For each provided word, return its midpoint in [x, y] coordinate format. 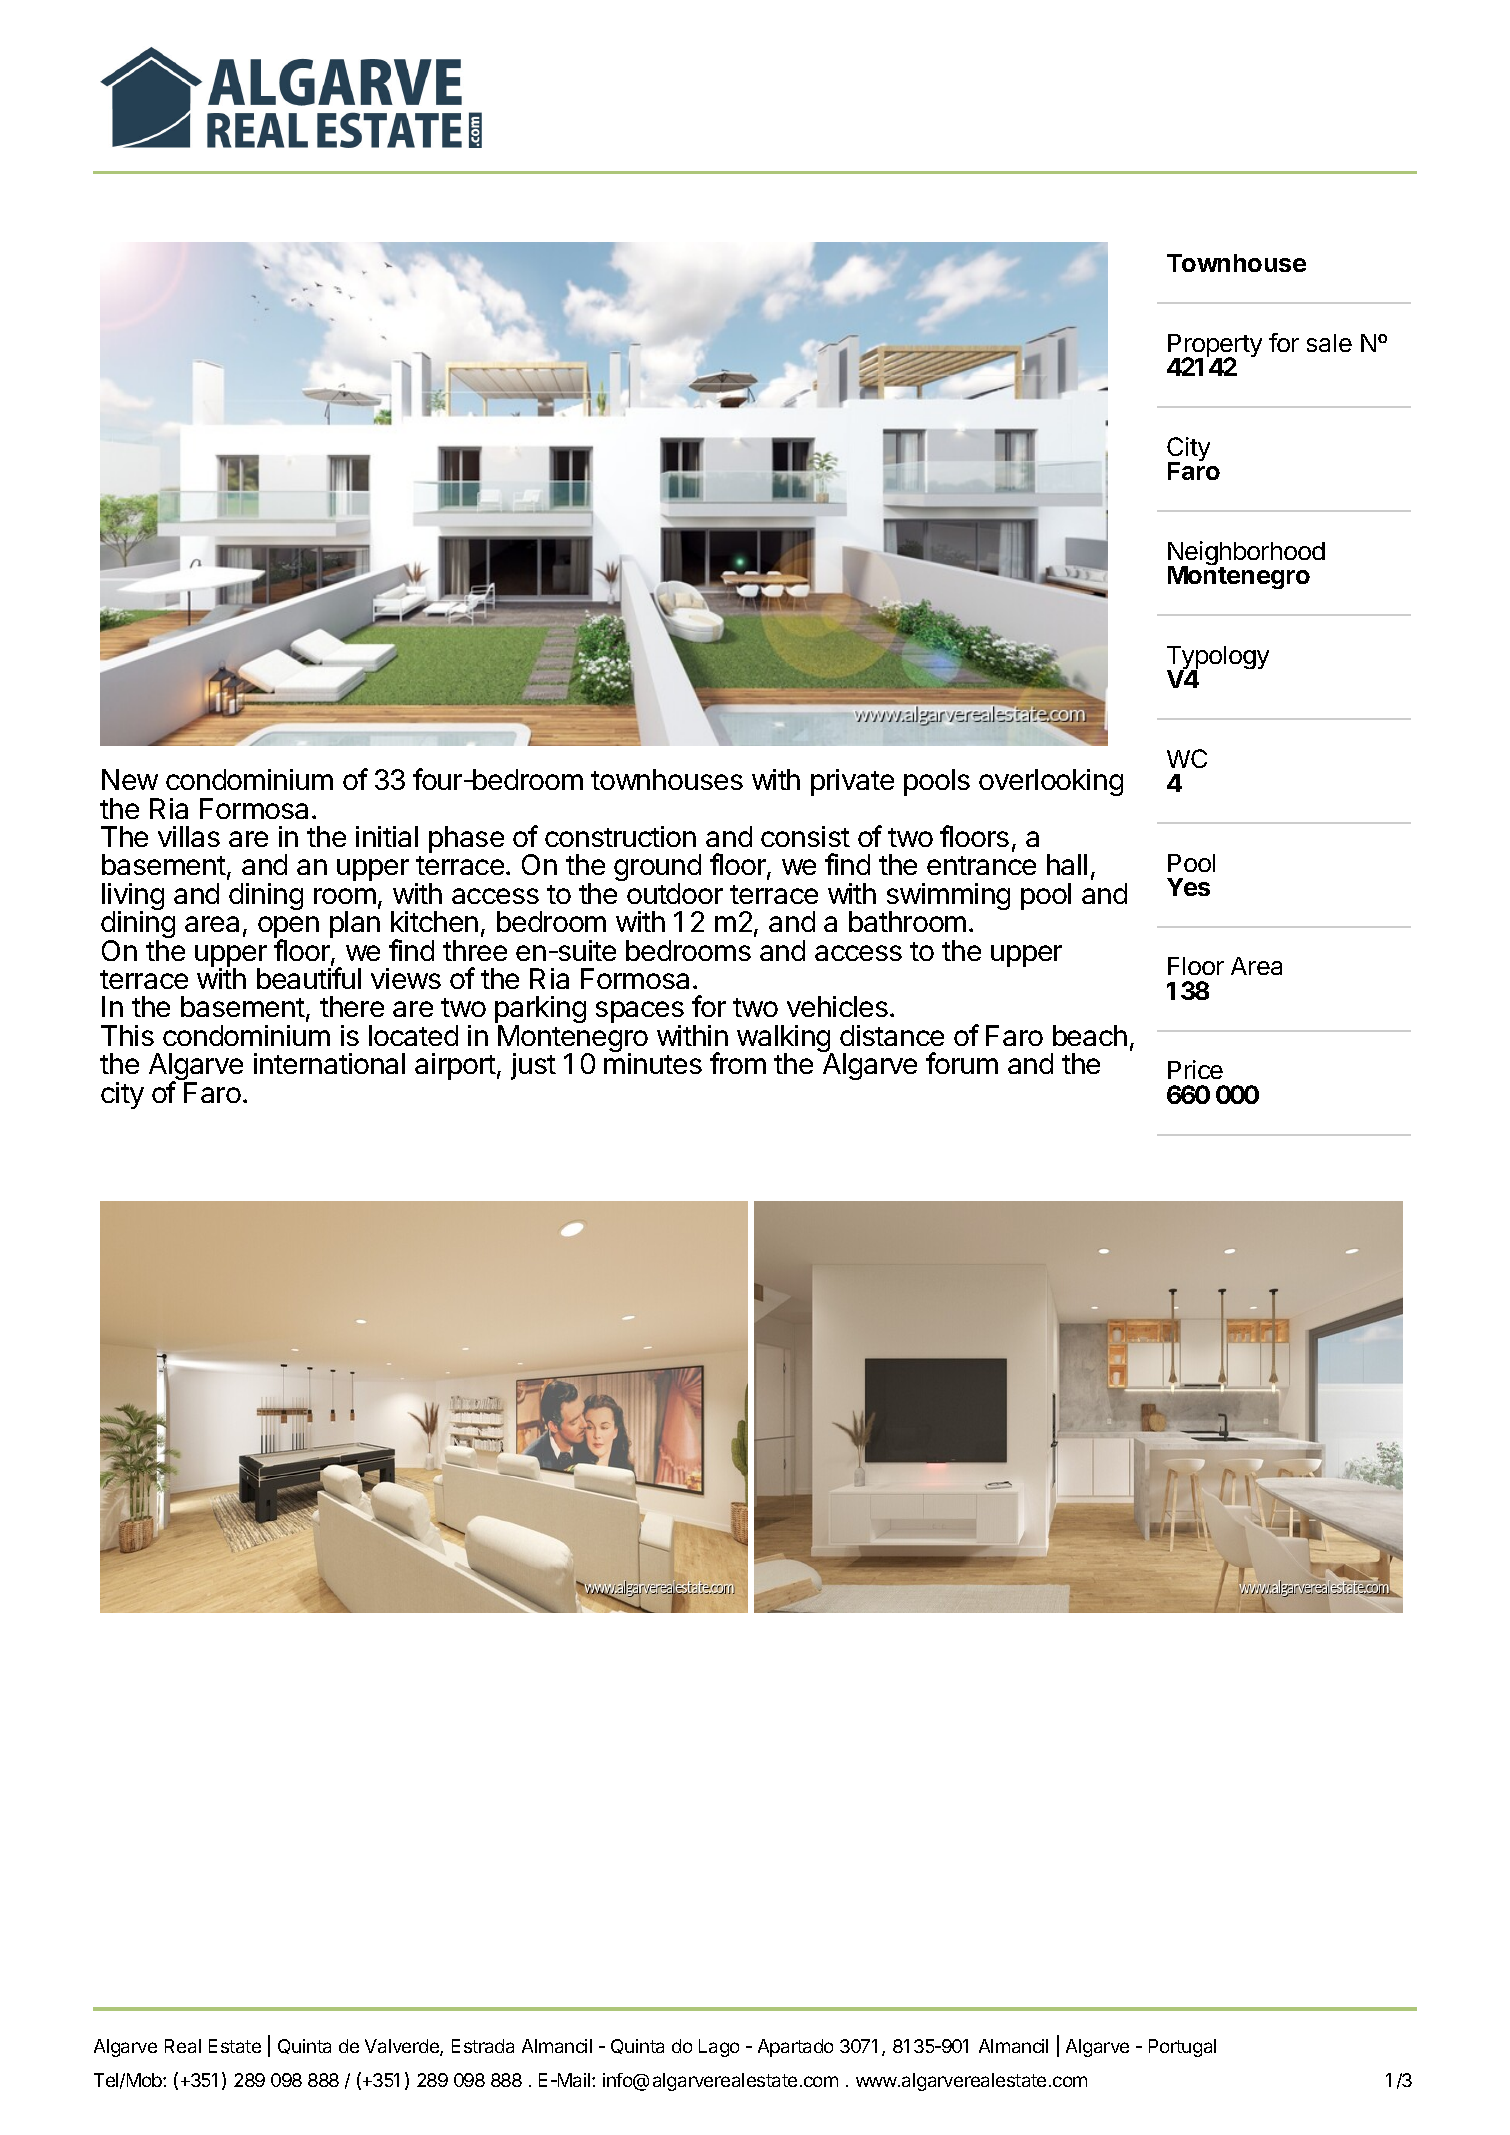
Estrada [483, 2046]
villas [189, 836]
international [329, 1063]
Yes [1188, 887]
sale [1329, 343]
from [738, 1063]
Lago [719, 2048]
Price [1195, 1069]
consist [805, 836]
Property [1215, 347]
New [130, 779]
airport [455, 1066]
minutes [653, 1063]
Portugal [1182, 2048]
